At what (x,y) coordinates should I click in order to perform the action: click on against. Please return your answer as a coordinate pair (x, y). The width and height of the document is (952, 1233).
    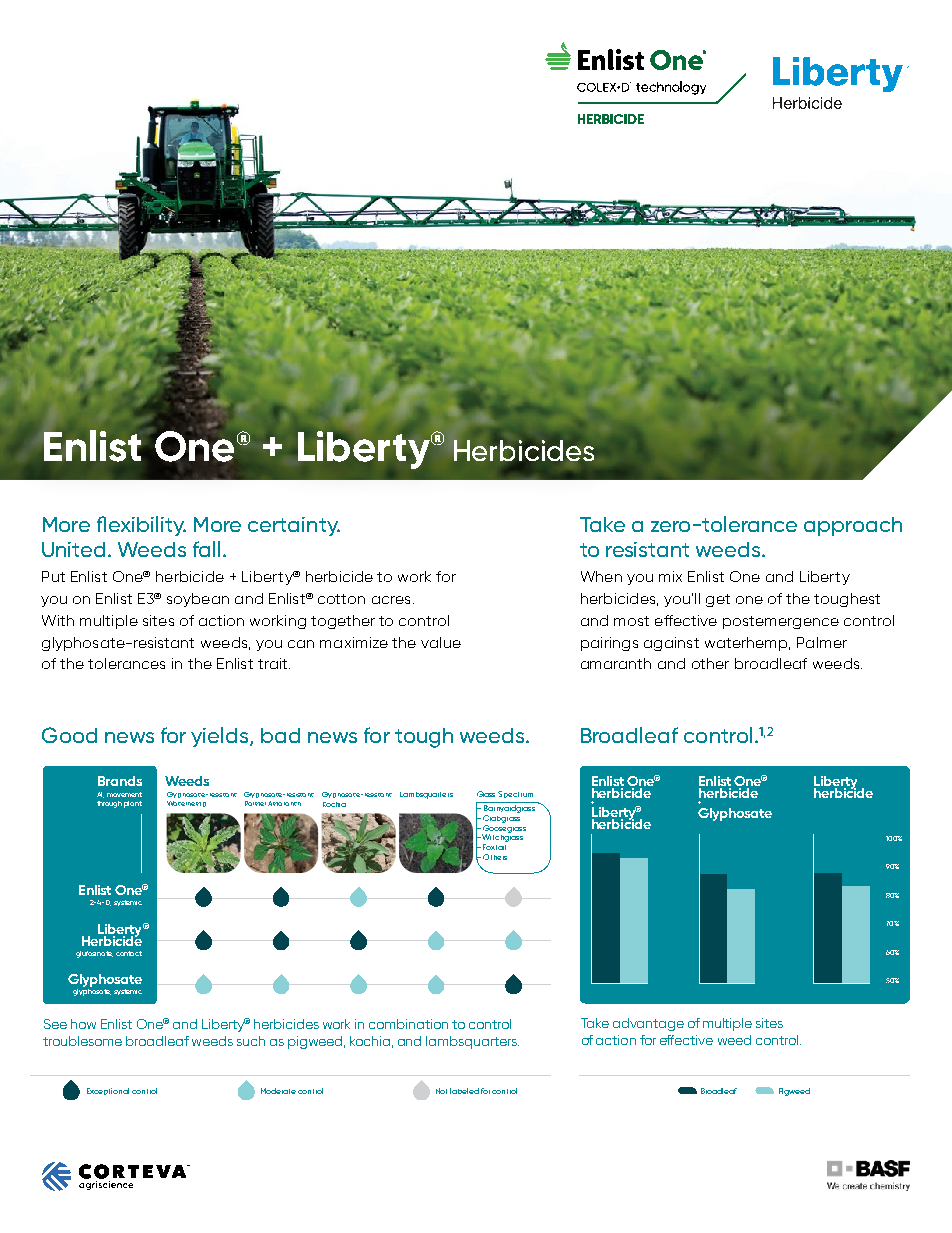
    Looking at the image, I should click on (671, 644).
